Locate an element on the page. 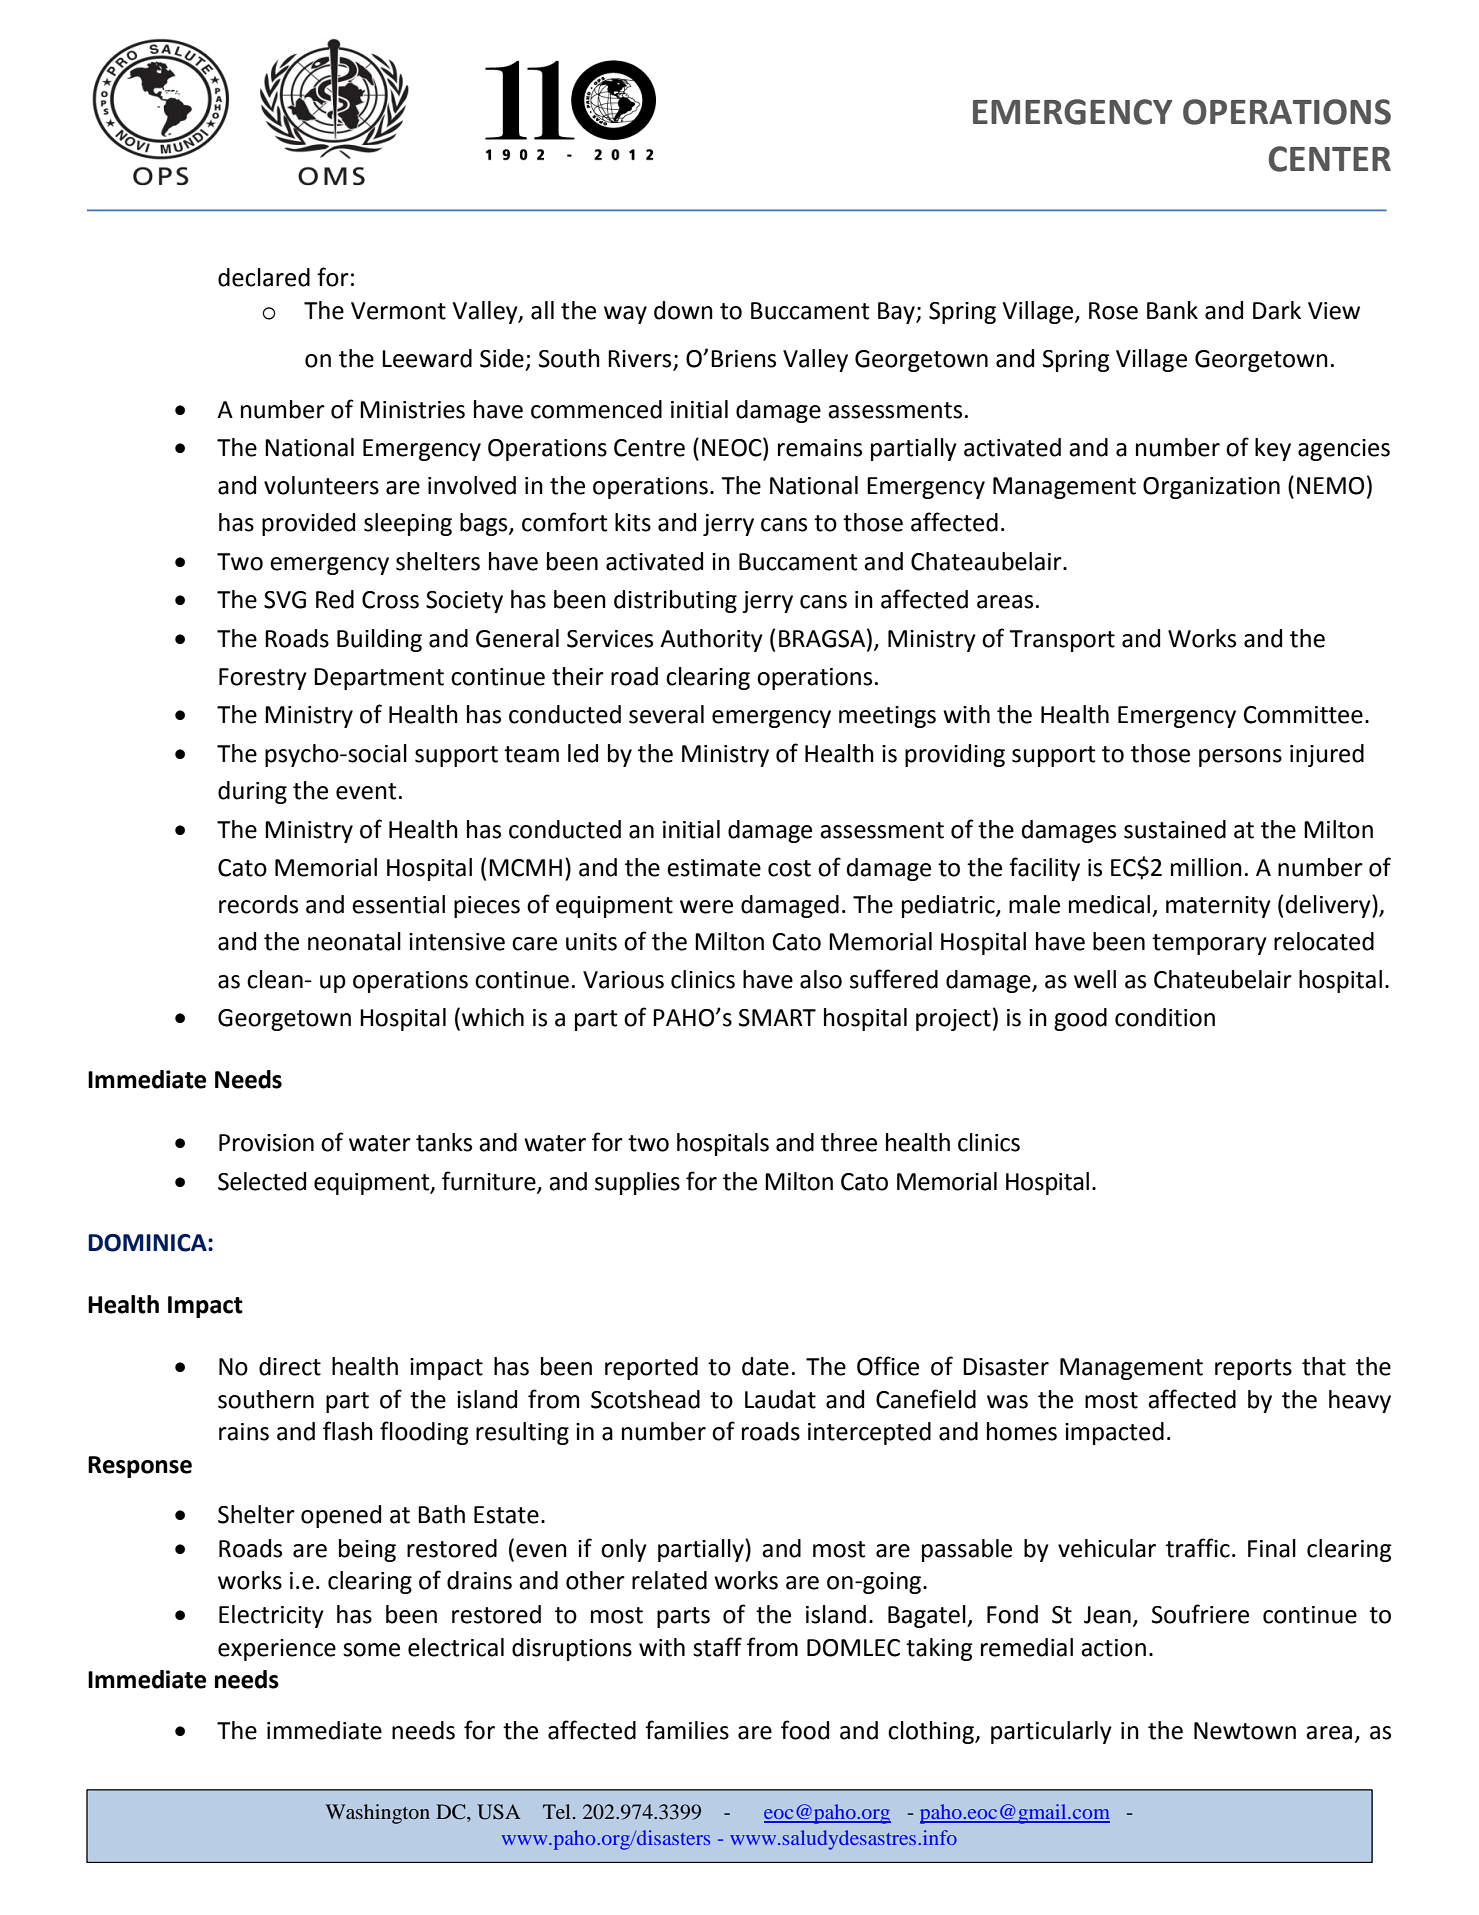 The width and height of the image is (1479, 1915). several is located at coordinates (666, 714).
